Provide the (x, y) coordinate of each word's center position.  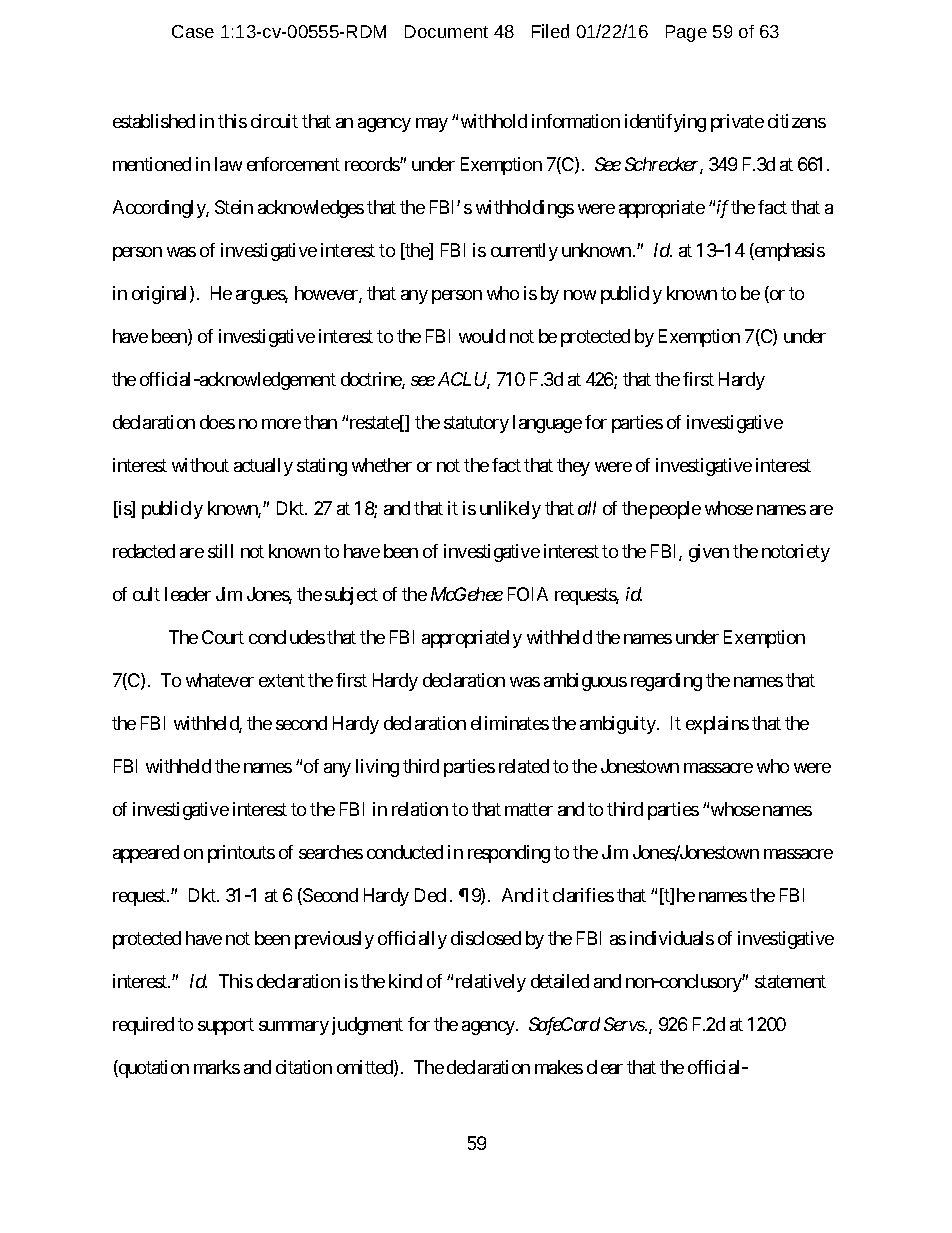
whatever (220, 680)
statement (790, 981)
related (524, 766)
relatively (491, 983)
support (226, 1026)
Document (446, 31)
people (675, 510)
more (281, 424)
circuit (274, 121)
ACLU (464, 380)
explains (717, 725)
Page (686, 33)
